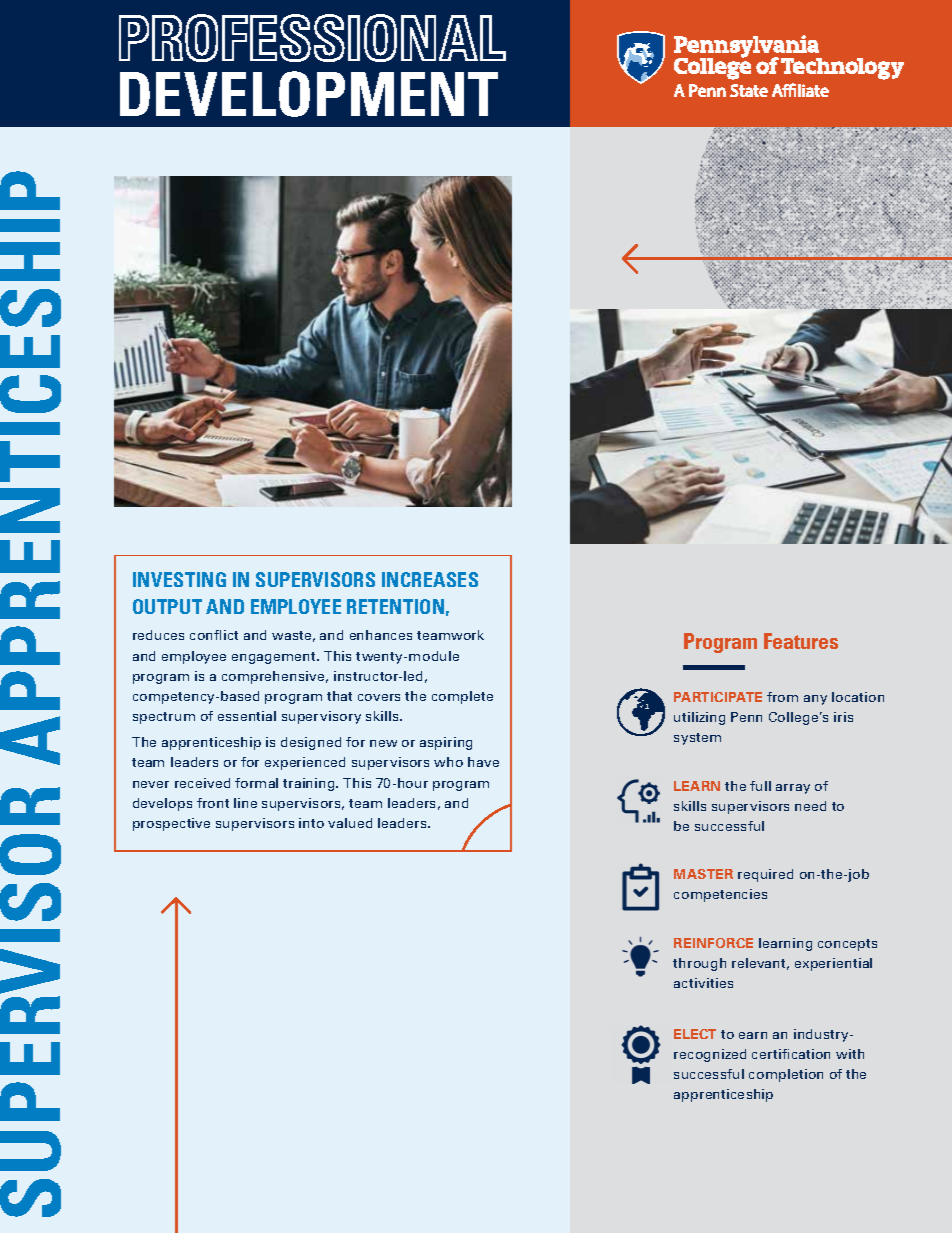 Image resolution: width=952 pixels, height=1233 pixels. I want to click on prospective, so click(171, 824).
